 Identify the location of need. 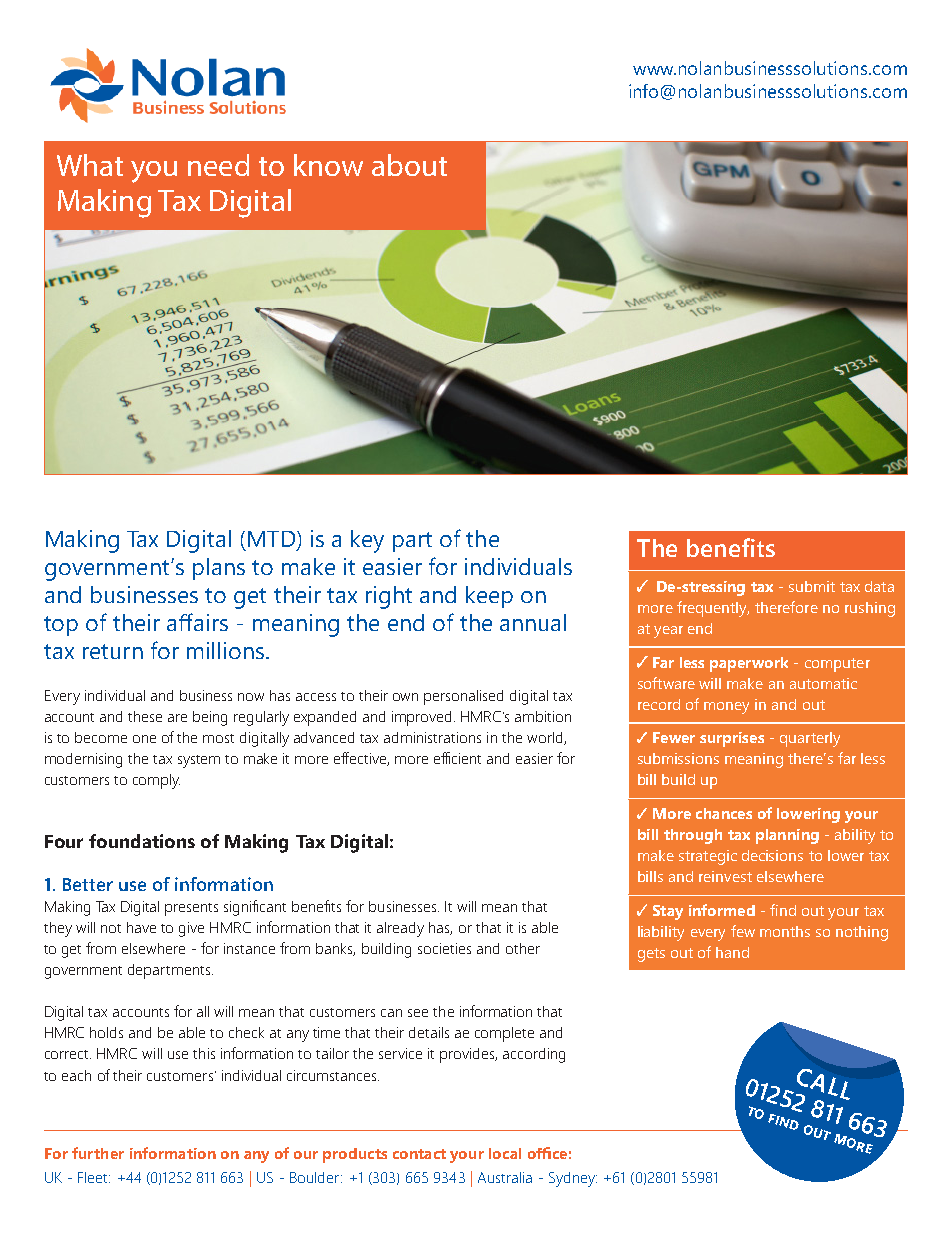
(218, 165).
